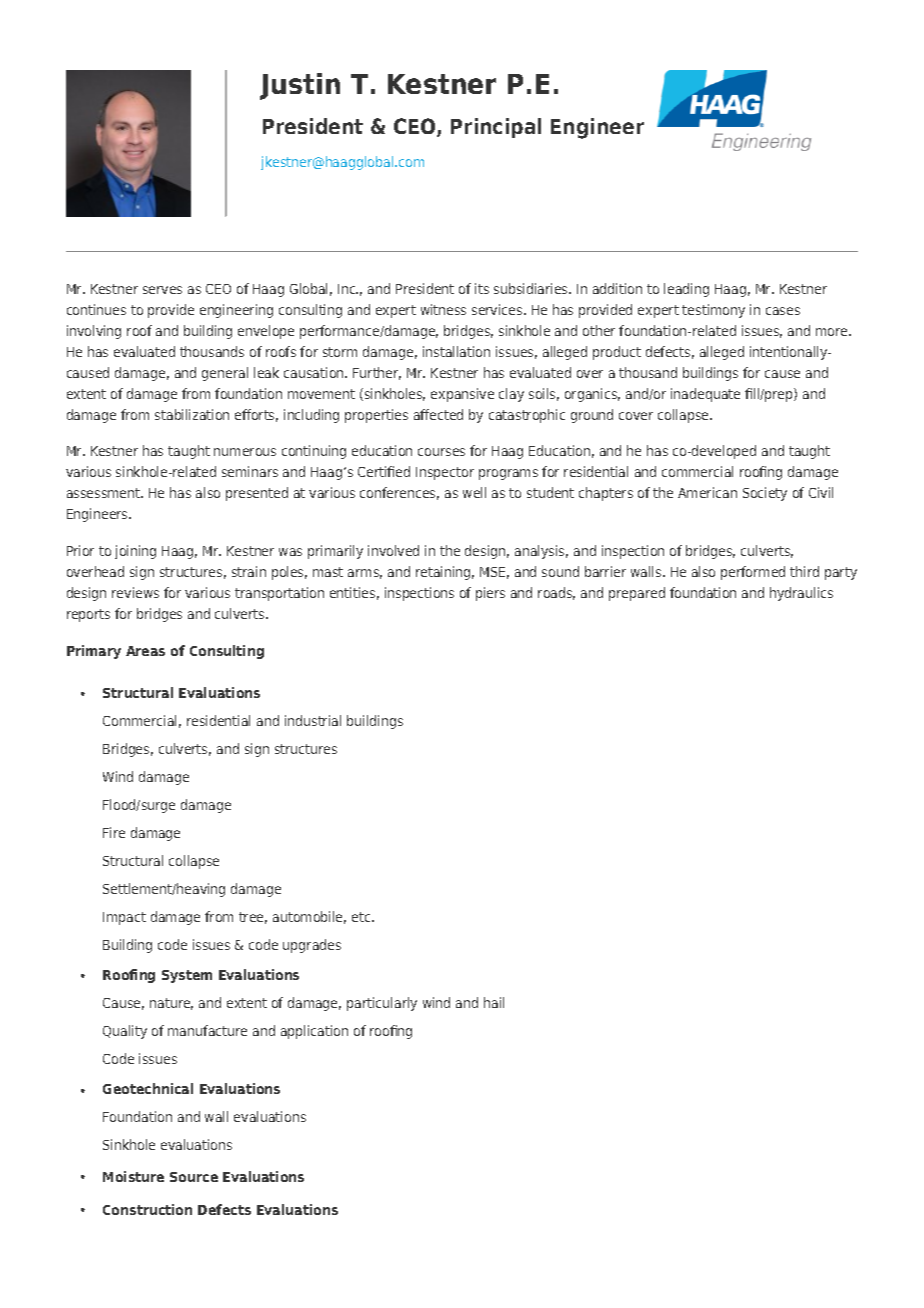 This image has height=1308, width=924. Describe the element at coordinates (705, 395) in the image. I see `inadequate` at that location.
